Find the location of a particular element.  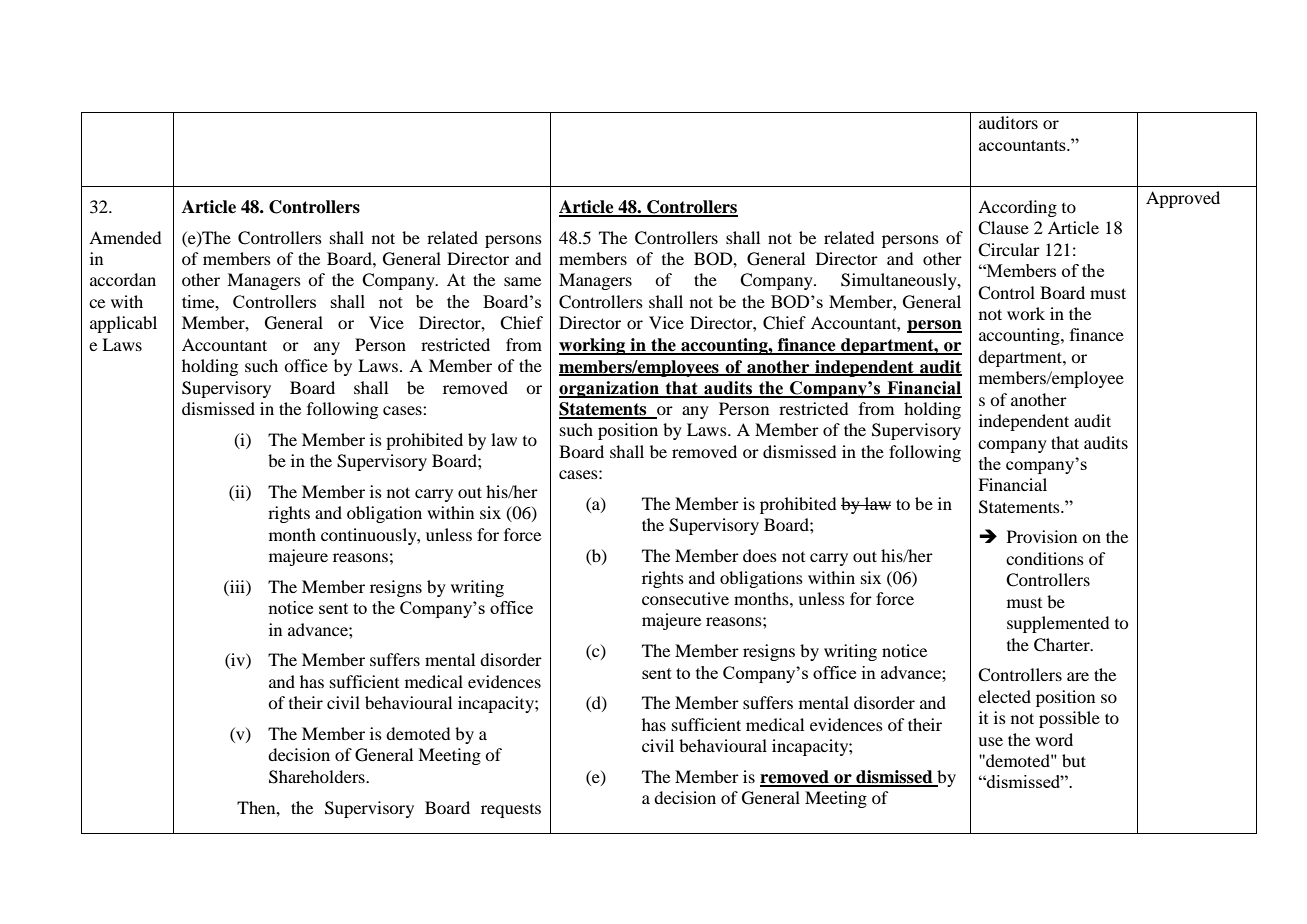

organization is located at coordinates (610, 389).
